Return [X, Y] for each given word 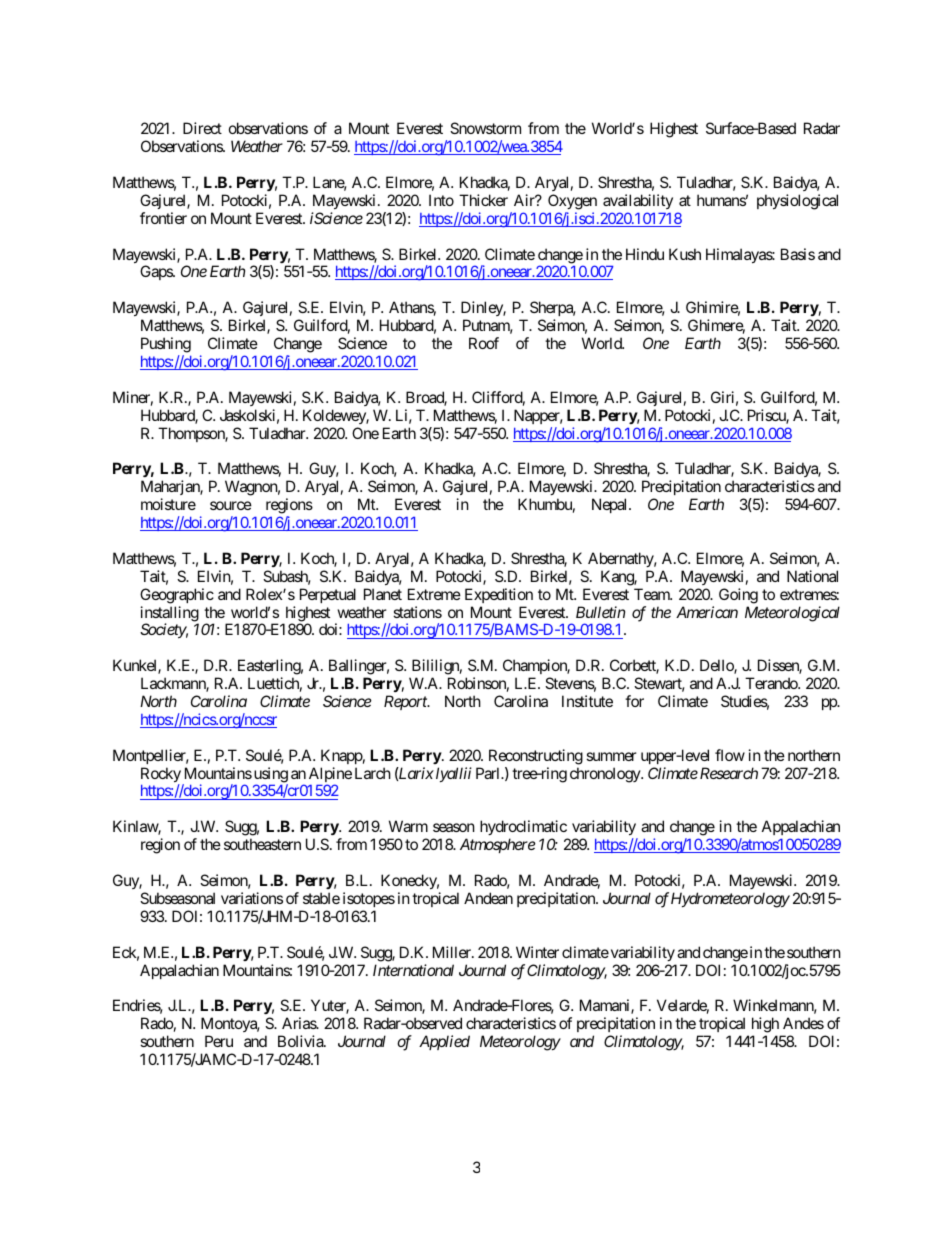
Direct [202, 128]
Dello [717, 666]
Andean [488, 898]
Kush [685, 254]
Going [738, 596]
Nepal [611, 505]
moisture [168, 504]
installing [170, 615]
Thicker [483, 200]
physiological [797, 202]
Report [406, 702]
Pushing [166, 345]
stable [321, 898]
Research [727, 773]
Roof [484, 343]
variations [252, 898]
